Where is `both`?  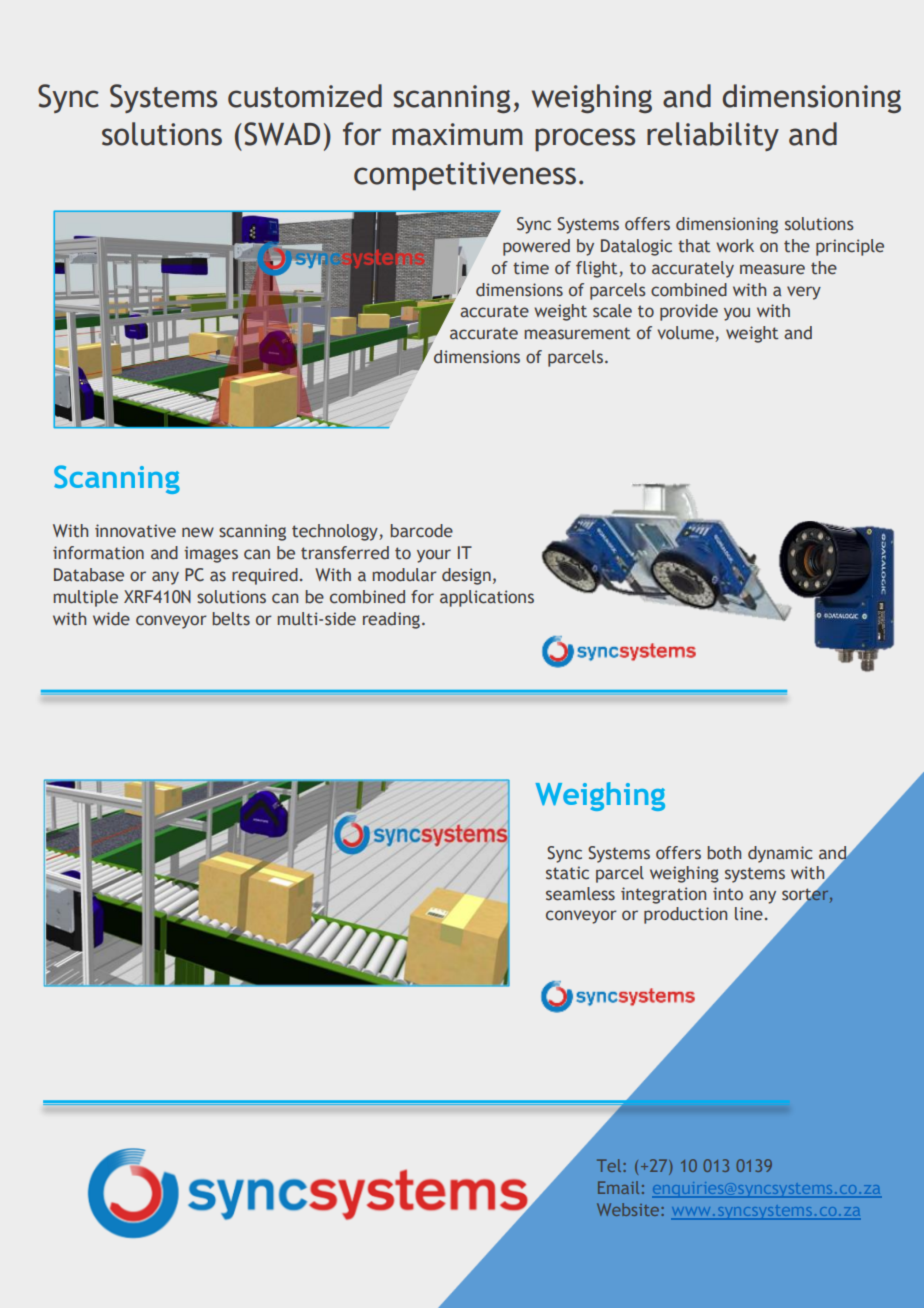 both is located at coordinates (724, 853).
